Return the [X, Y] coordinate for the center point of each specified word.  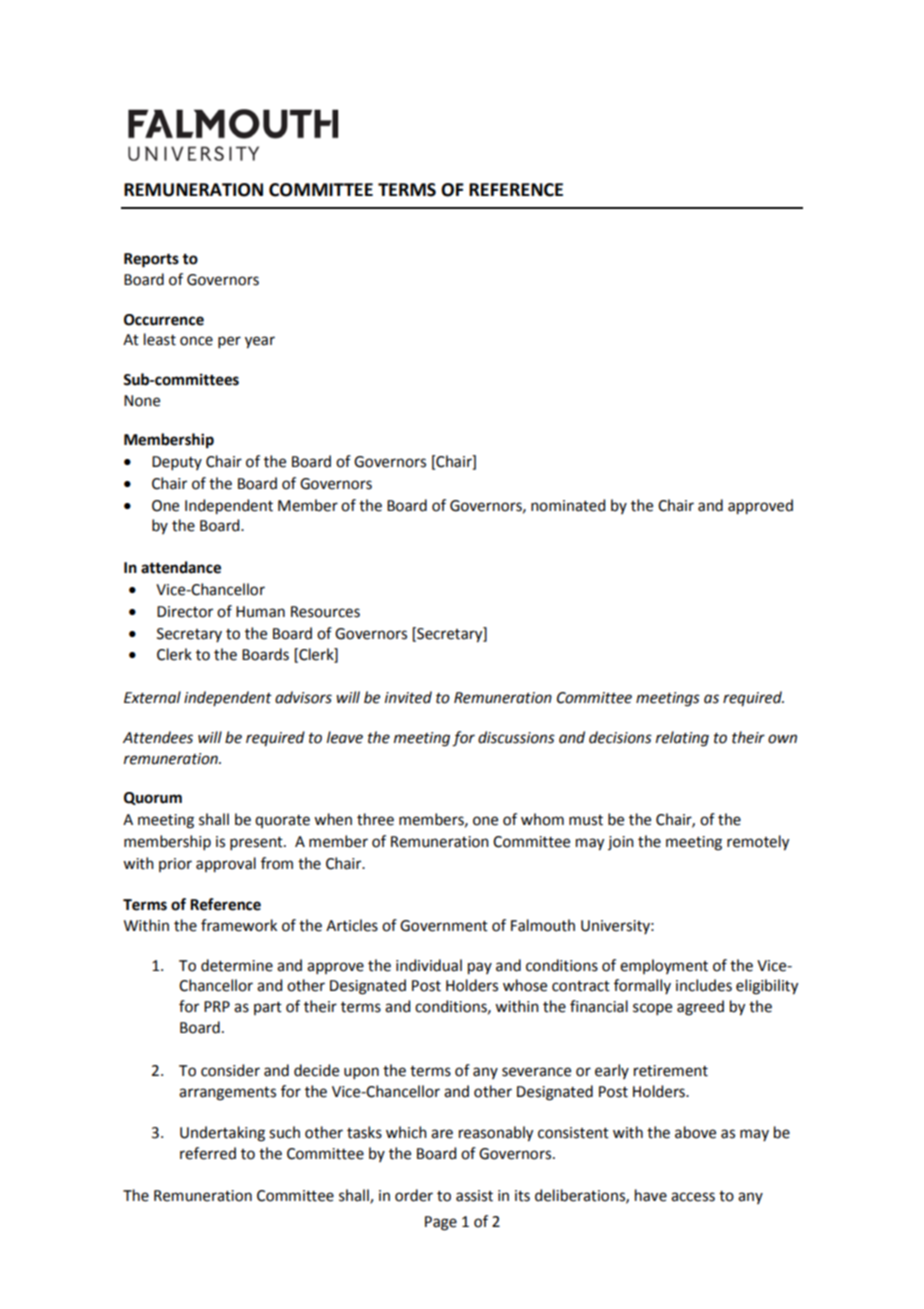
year [260, 342]
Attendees [158, 737]
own [782, 739]
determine [237, 965]
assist [474, 1196]
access [693, 1197]
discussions [516, 737]
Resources [325, 612]
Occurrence [164, 320]
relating [682, 739]
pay [480, 968]
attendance [181, 567]
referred [208, 1153]
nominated [568, 505]
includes [704, 985]
